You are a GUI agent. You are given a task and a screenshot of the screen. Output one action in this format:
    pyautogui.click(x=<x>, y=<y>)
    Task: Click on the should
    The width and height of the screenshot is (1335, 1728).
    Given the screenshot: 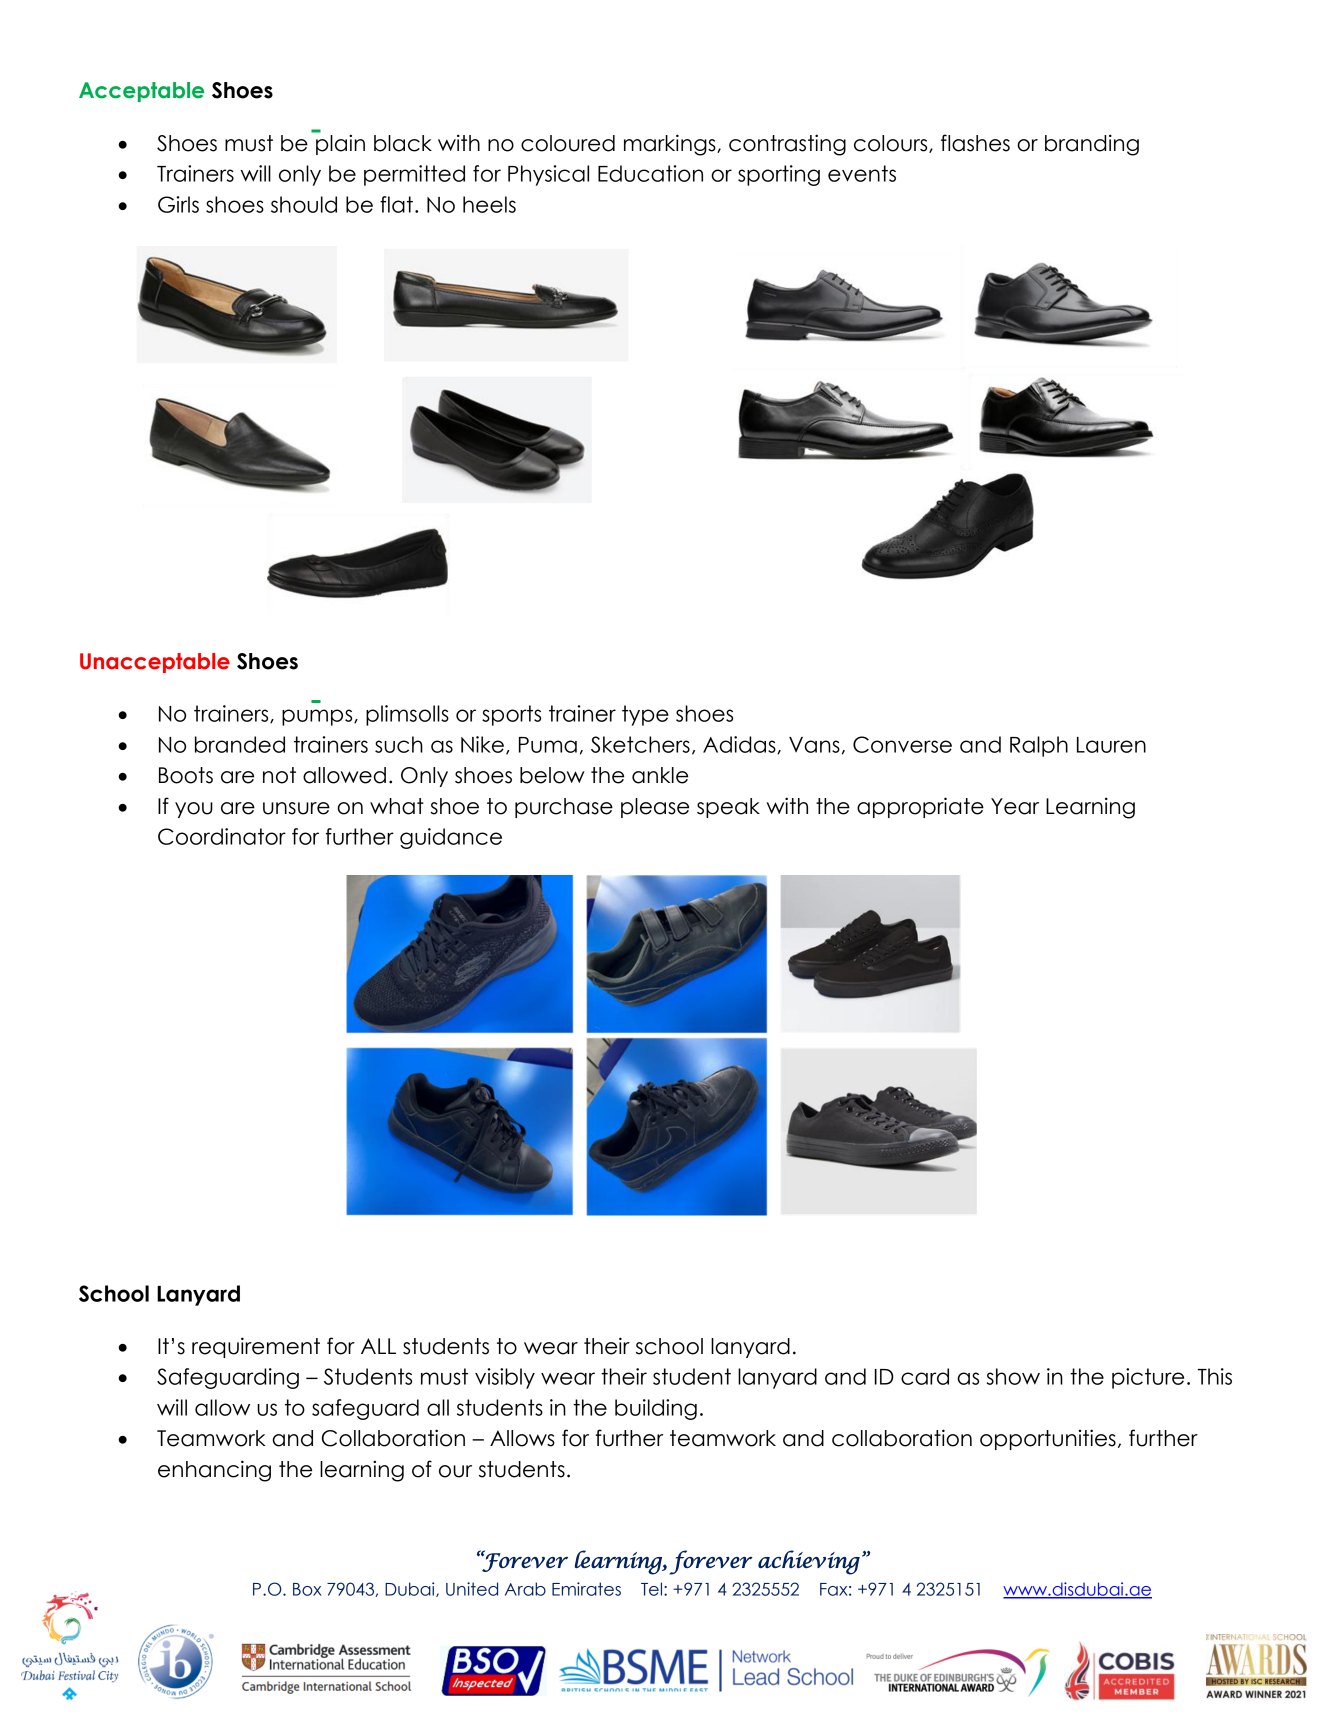 What is the action you would take?
    pyautogui.click(x=304, y=204)
